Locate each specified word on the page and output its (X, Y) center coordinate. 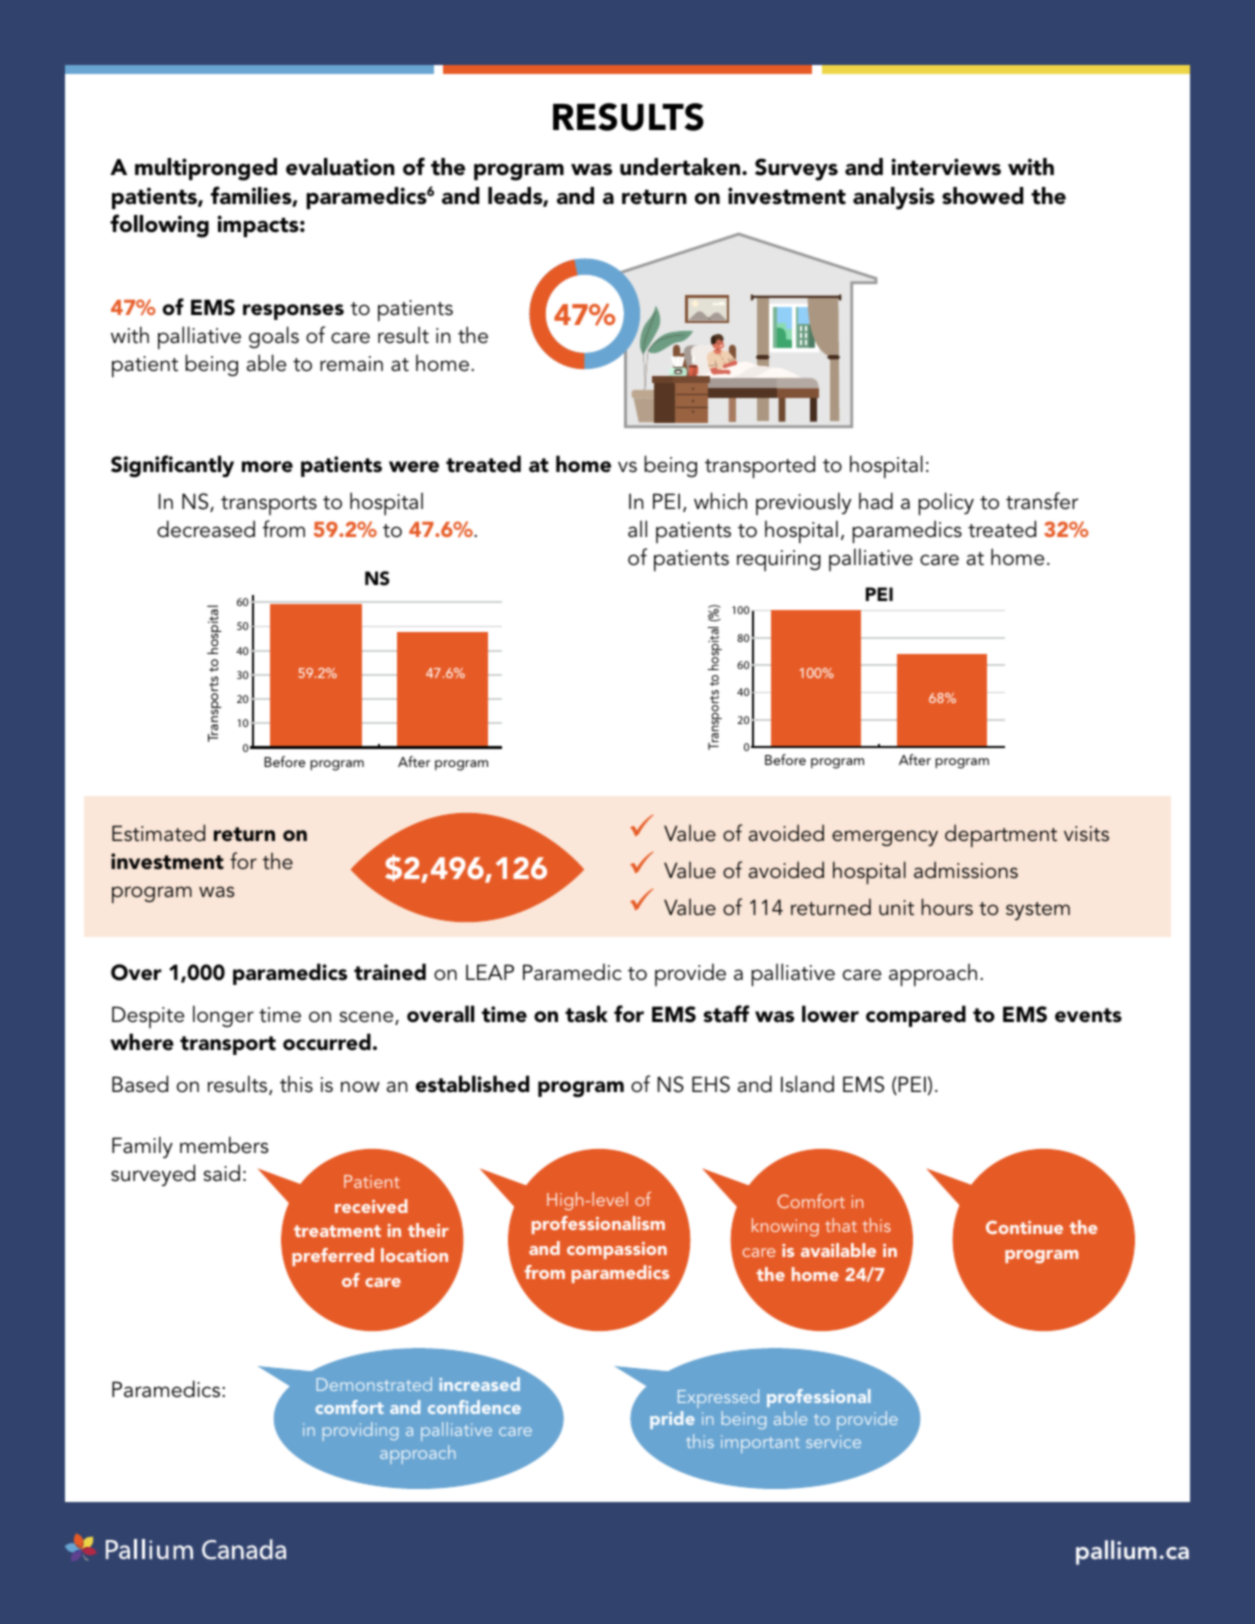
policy (946, 504)
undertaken (681, 167)
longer (223, 1016)
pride (672, 1420)
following (159, 226)
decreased (206, 529)
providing (360, 1431)
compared (916, 1016)
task (586, 1014)
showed (983, 196)
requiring (779, 560)
